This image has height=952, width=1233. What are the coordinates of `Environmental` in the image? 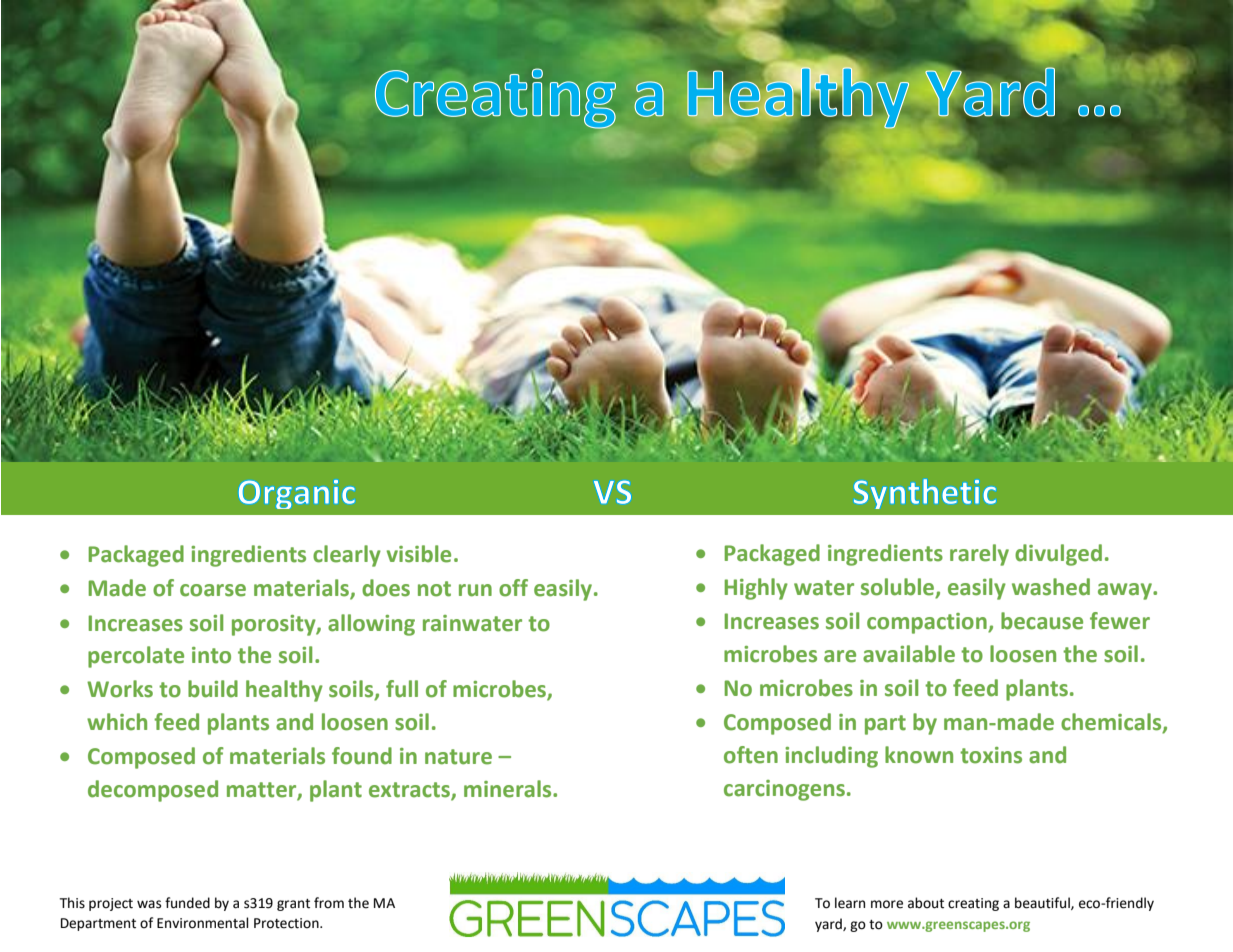 It's located at (203, 923).
